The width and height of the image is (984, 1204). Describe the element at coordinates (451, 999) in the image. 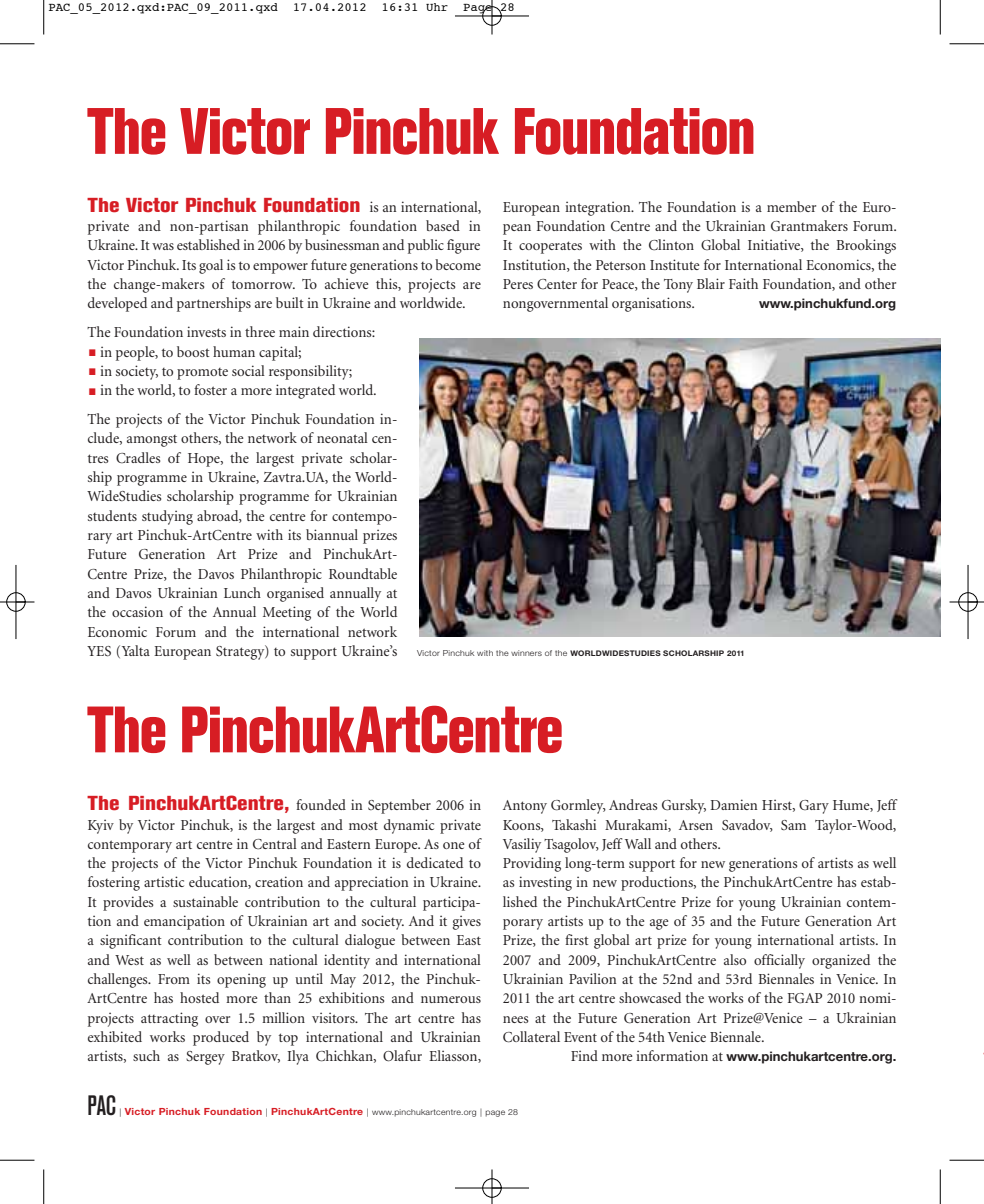

I see `numerous` at that location.
